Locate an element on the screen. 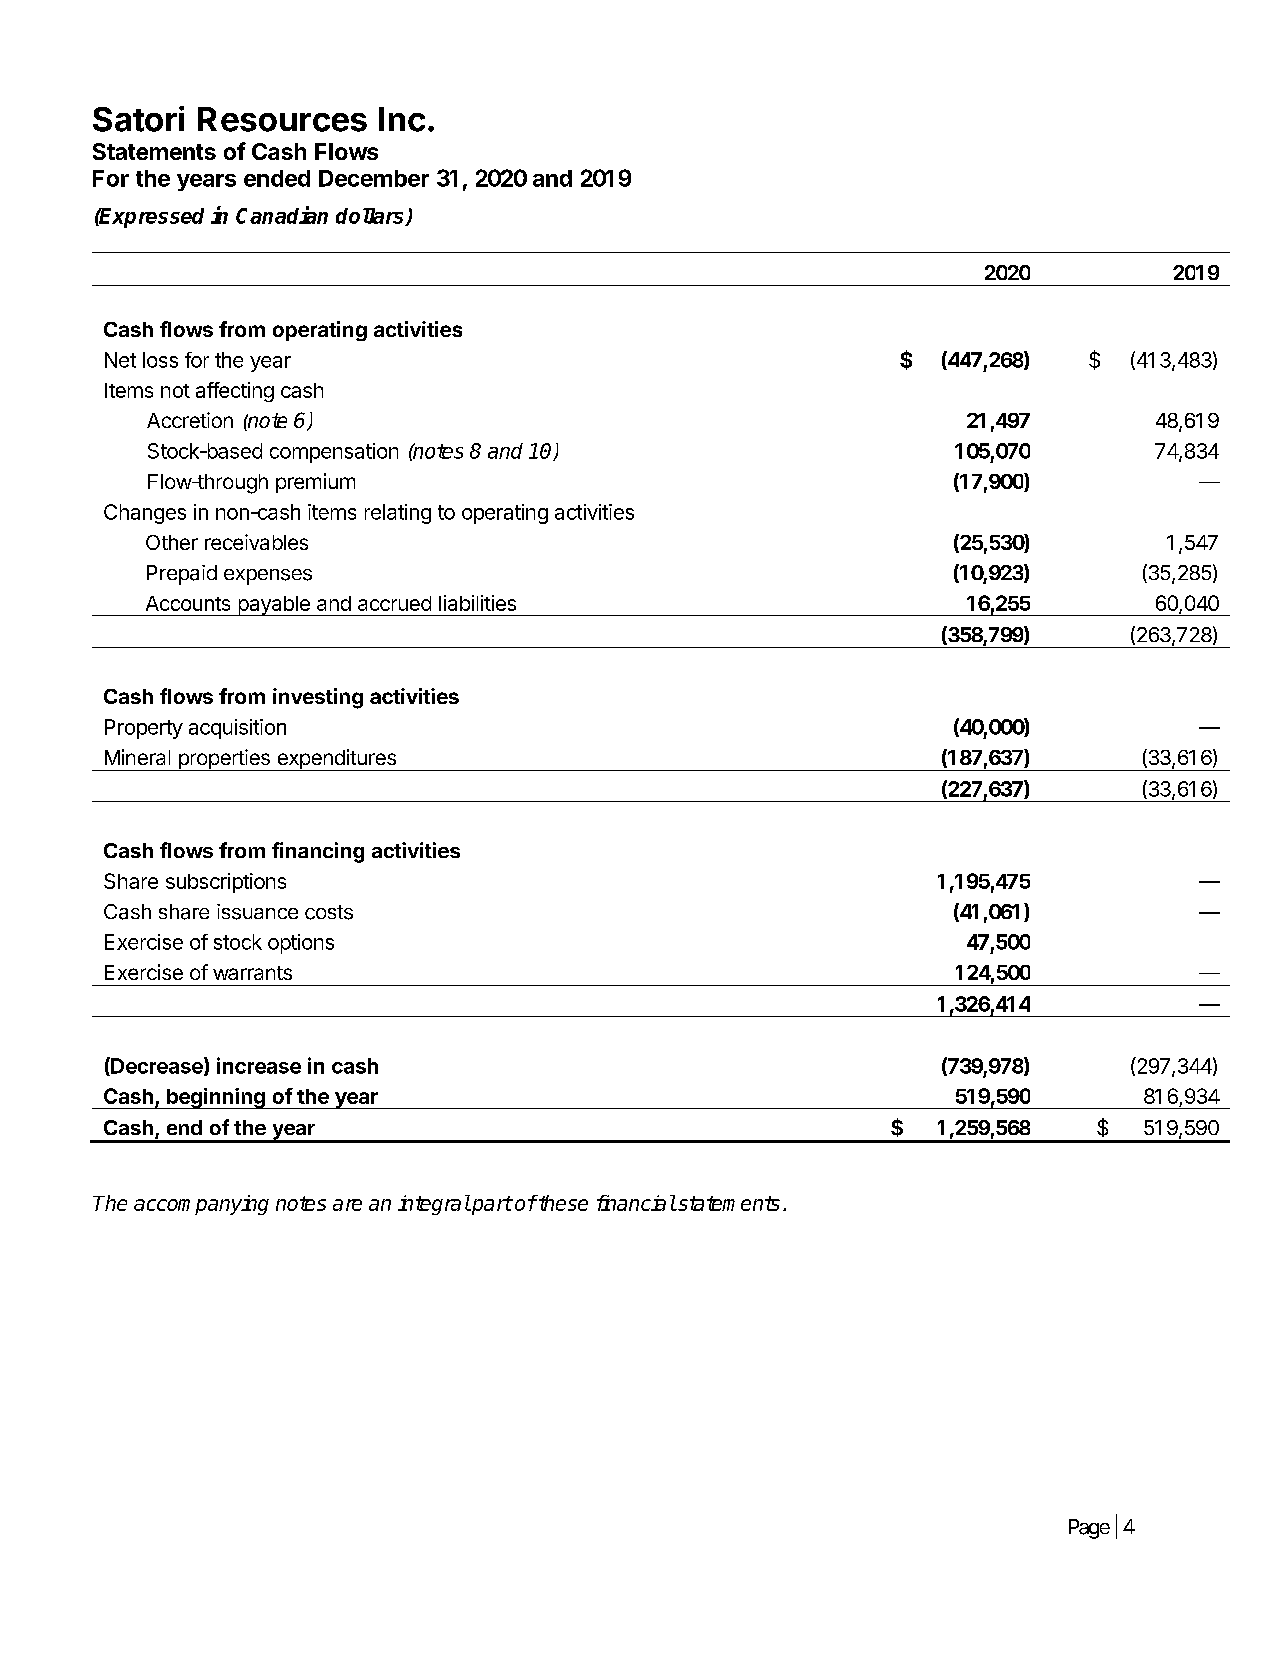 This screenshot has height=1662, width=1284. expenditures is located at coordinates (336, 760).
